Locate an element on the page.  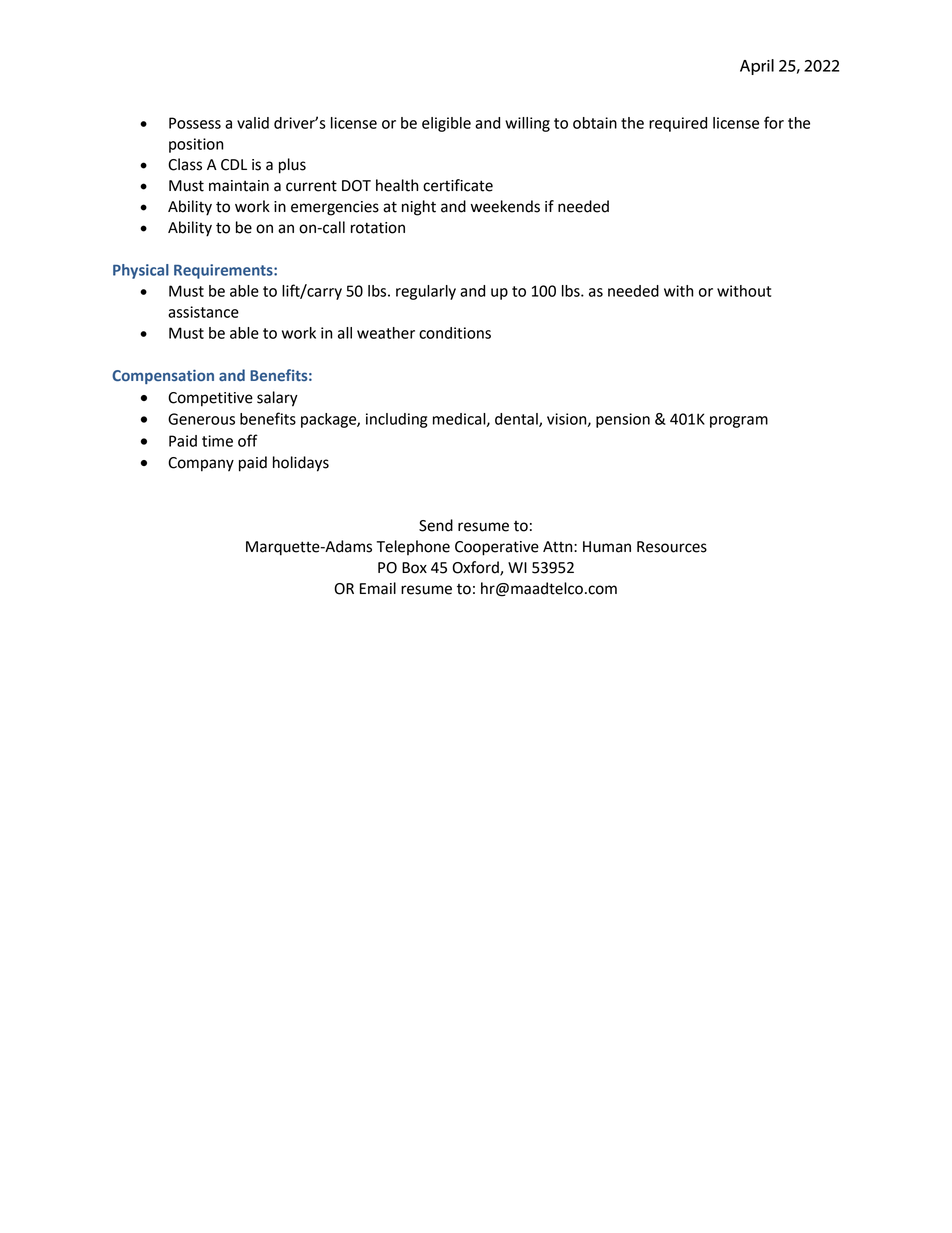
including is located at coordinates (396, 420).
